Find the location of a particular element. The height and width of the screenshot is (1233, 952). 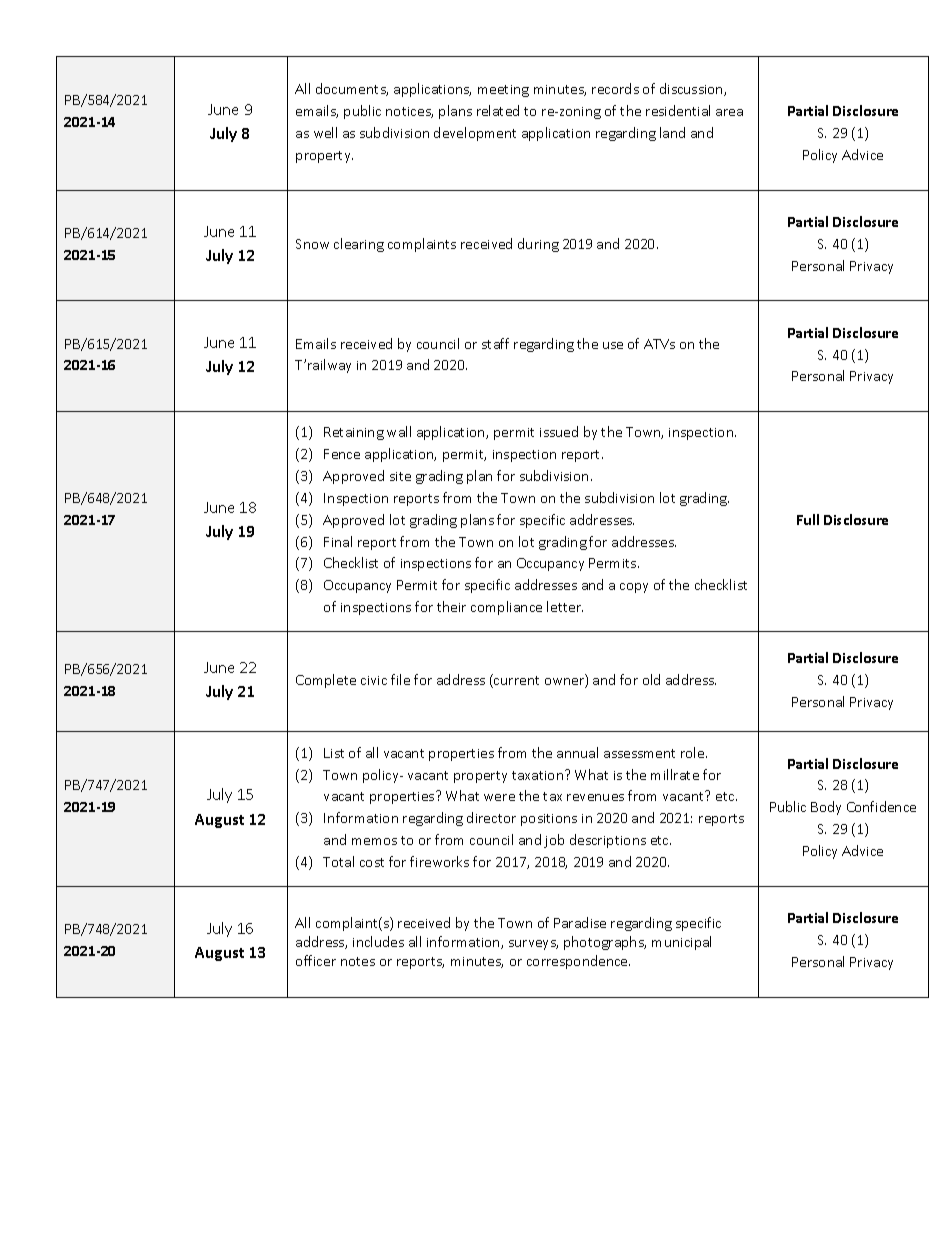

copy is located at coordinates (634, 588).
